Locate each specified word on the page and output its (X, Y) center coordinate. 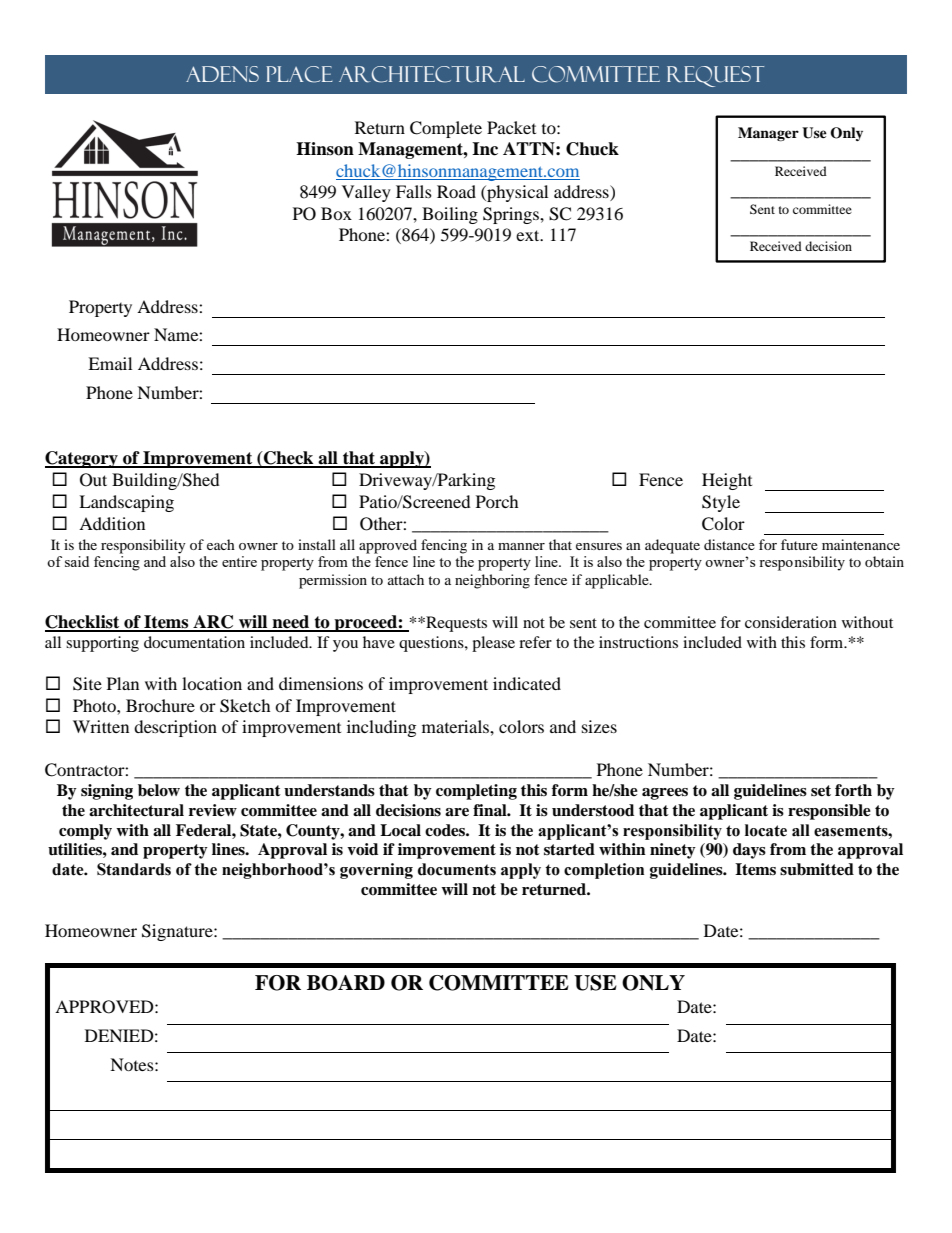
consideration (791, 622)
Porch (497, 501)
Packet (511, 127)
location (212, 683)
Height (727, 481)
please (493, 644)
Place (299, 74)
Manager (768, 134)
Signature (178, 932)
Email (110, 363)
